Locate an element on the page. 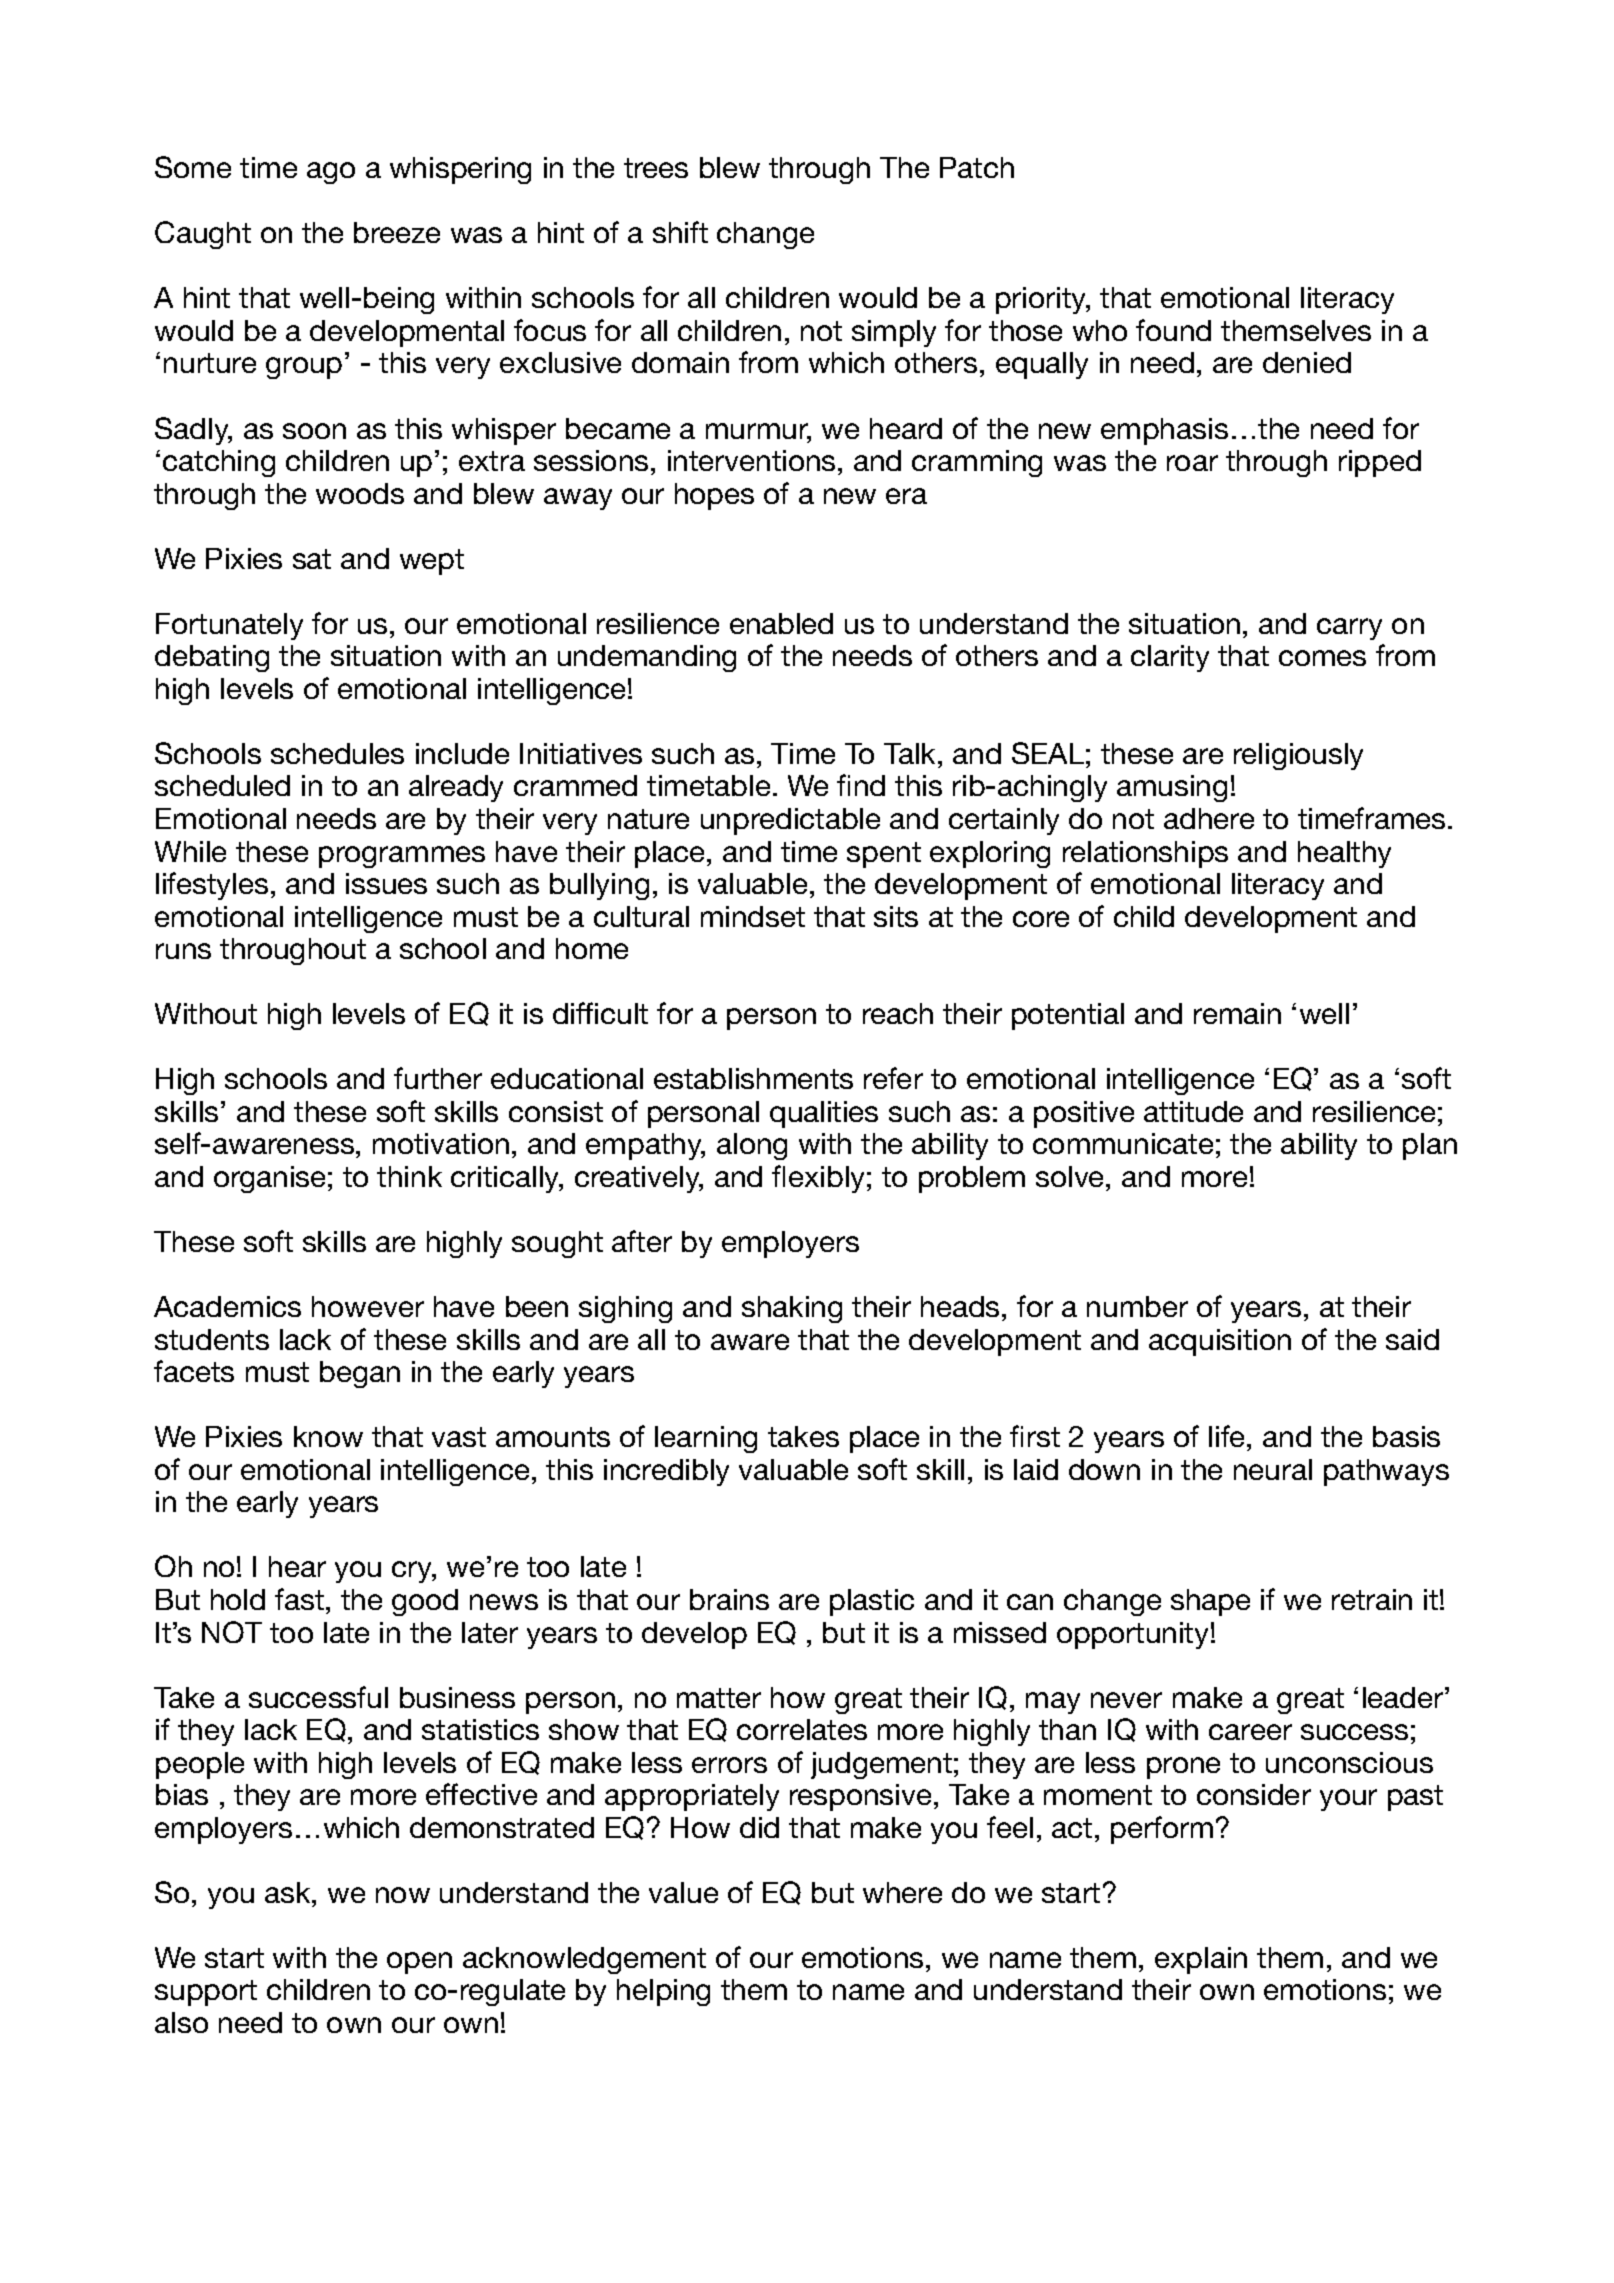 The height and width of the page is (2283, 1614). found is located at coordinates (1173, 330).
